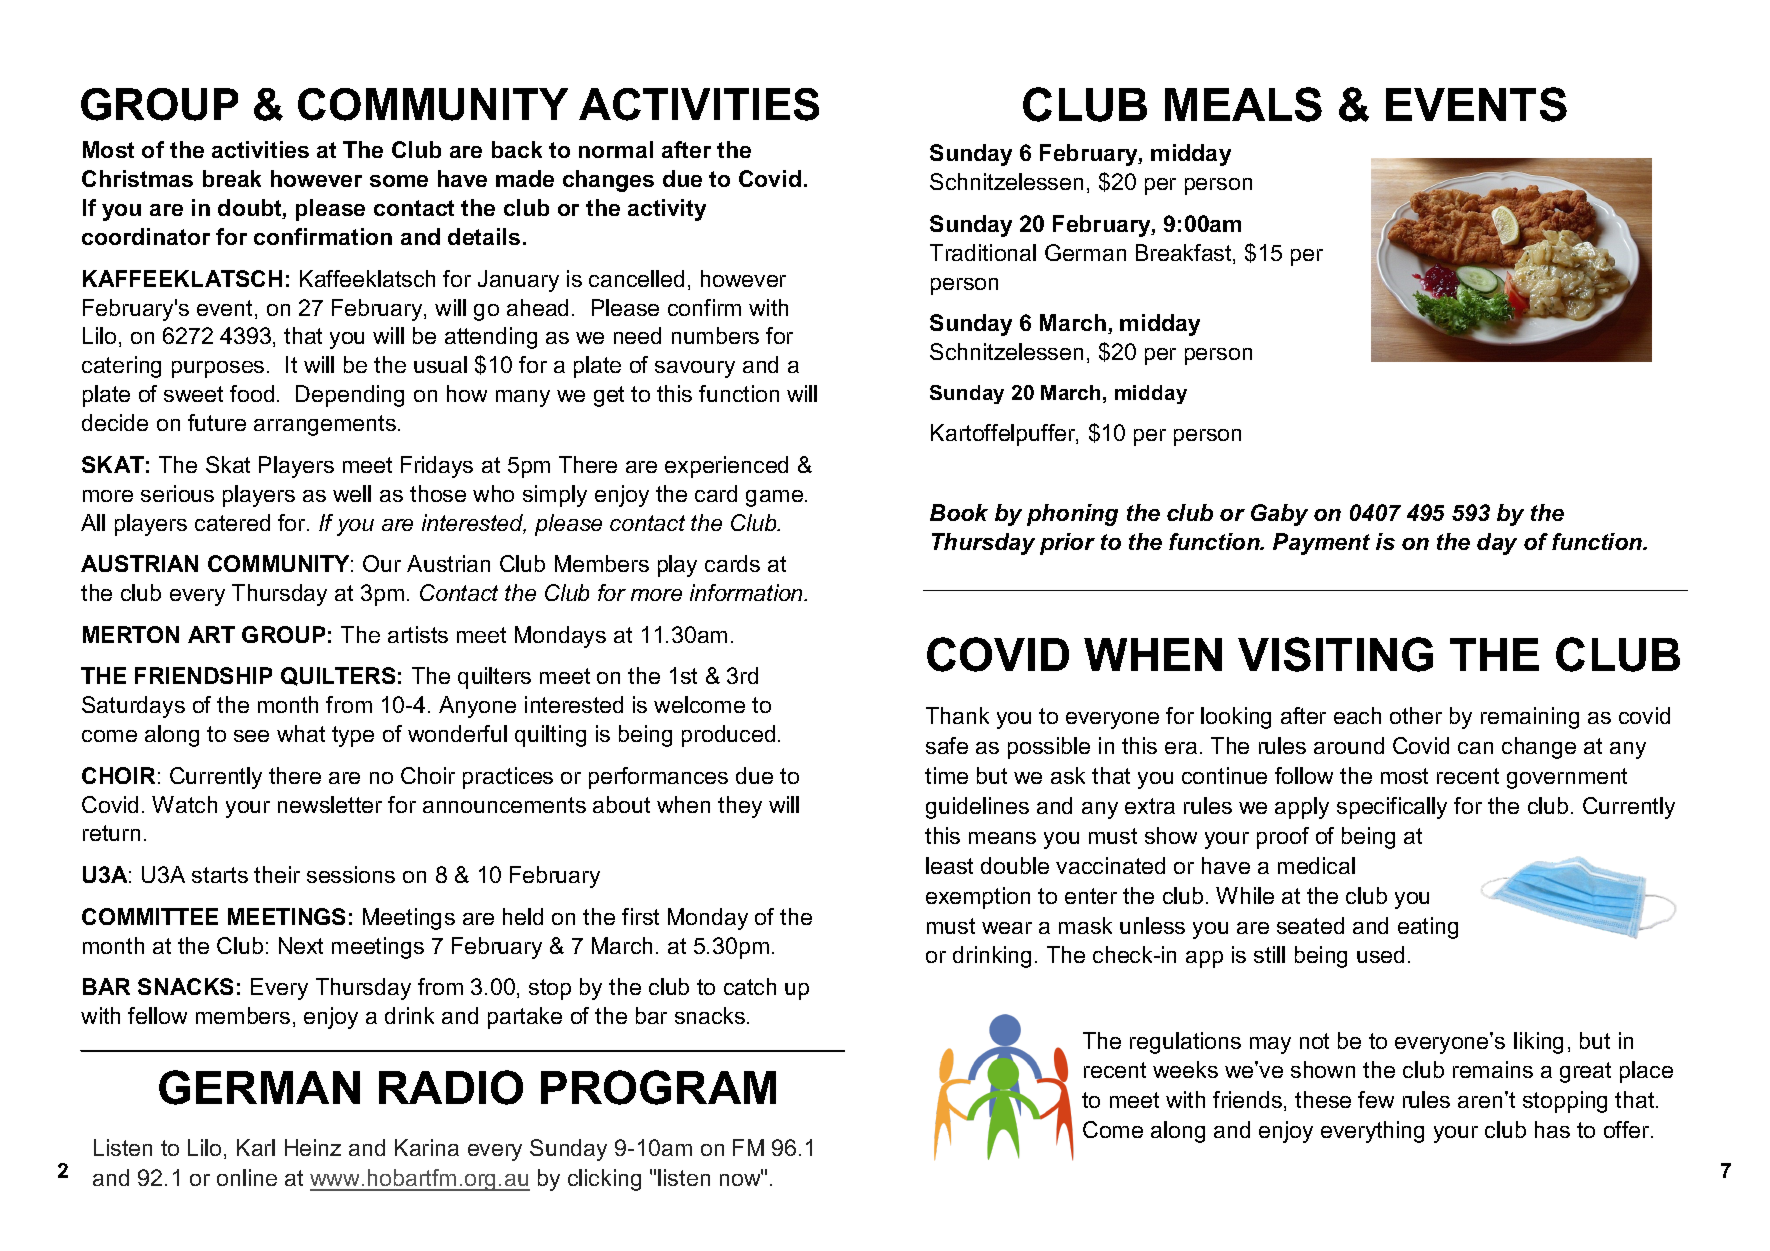 The width and height of the screenshot is (1770, 1251). Describe the element at coordinates (399, 181) in the screenshot. I see `some` at that location.
